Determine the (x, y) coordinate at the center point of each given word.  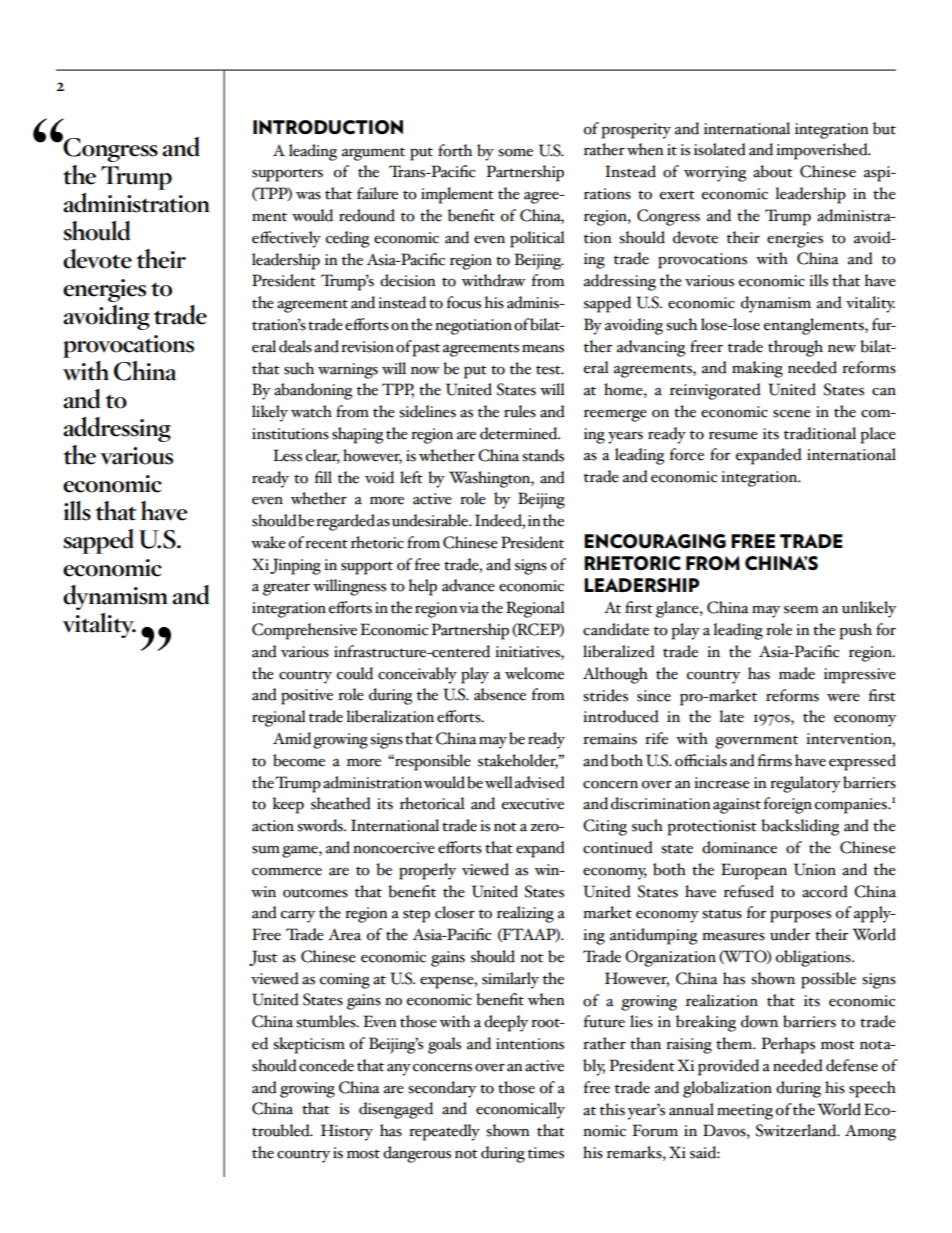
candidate (616, 629)
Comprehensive (304, 631)
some (515, 153)
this (612, 1109)
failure (377, 193)
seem (801, 610)
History (347, 1132)
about (773, 171)
